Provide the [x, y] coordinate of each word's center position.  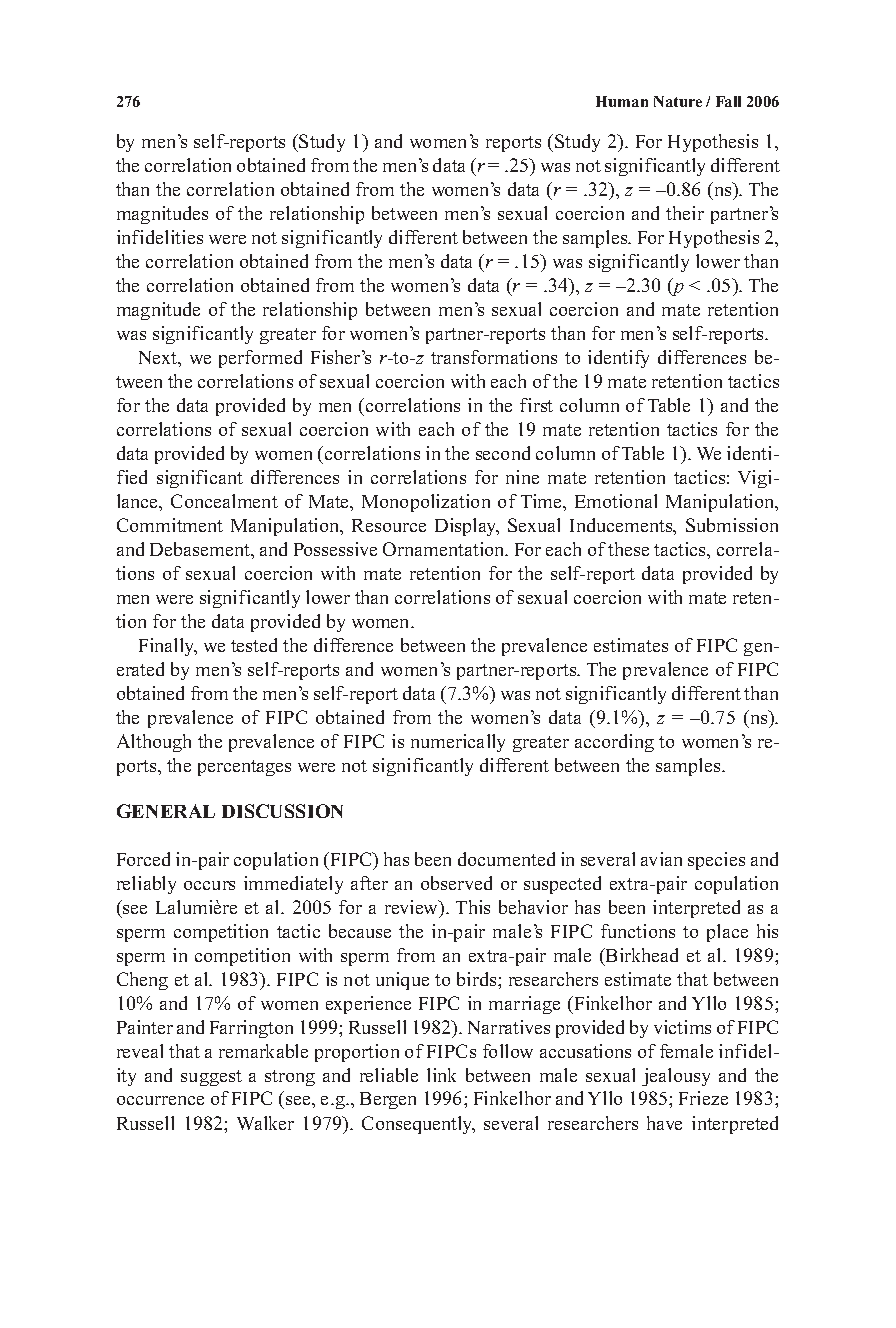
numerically [458, 743]
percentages [244, 768]
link [441, 1075]
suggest [211, 1078]
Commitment [170, 525]
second [503, 453]
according [614, 743]
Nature [678, 101]
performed [260, 359]
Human [622, 101]
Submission [732, 525]
